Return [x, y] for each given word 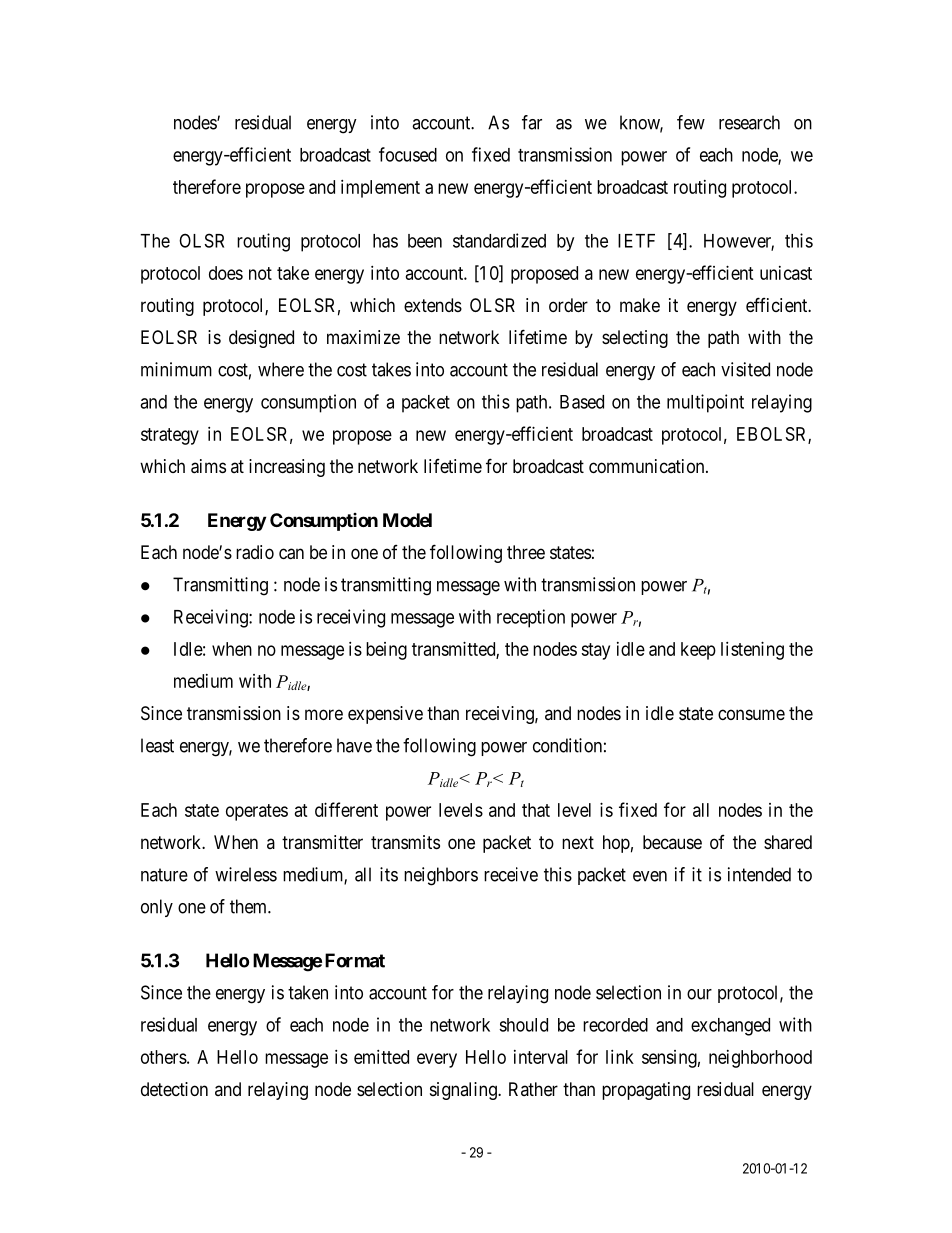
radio [255, 552]
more [324, 714]
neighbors [441, 876]
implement [380, 189]
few [691, 122]
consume [751, 714]
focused [408, 154]
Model [407, 520]
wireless [246, 874]
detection [174, 1089]
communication [648, 466]
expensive [385, 715]
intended [759, 874]
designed [261, 339]
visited [745, 369]
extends [433, 305]
